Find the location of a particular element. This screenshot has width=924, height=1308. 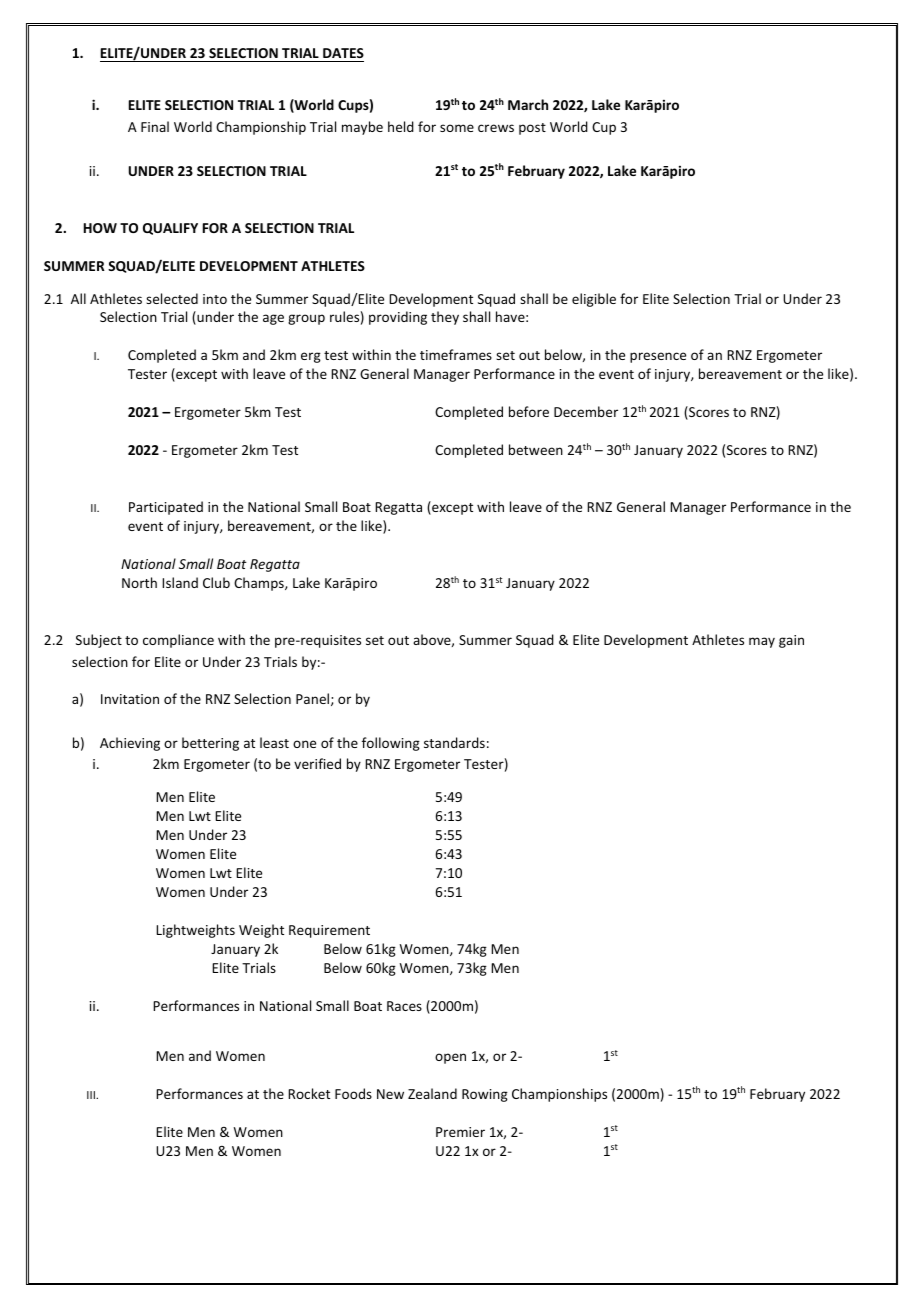

before is located at coordinates (529, 411).
